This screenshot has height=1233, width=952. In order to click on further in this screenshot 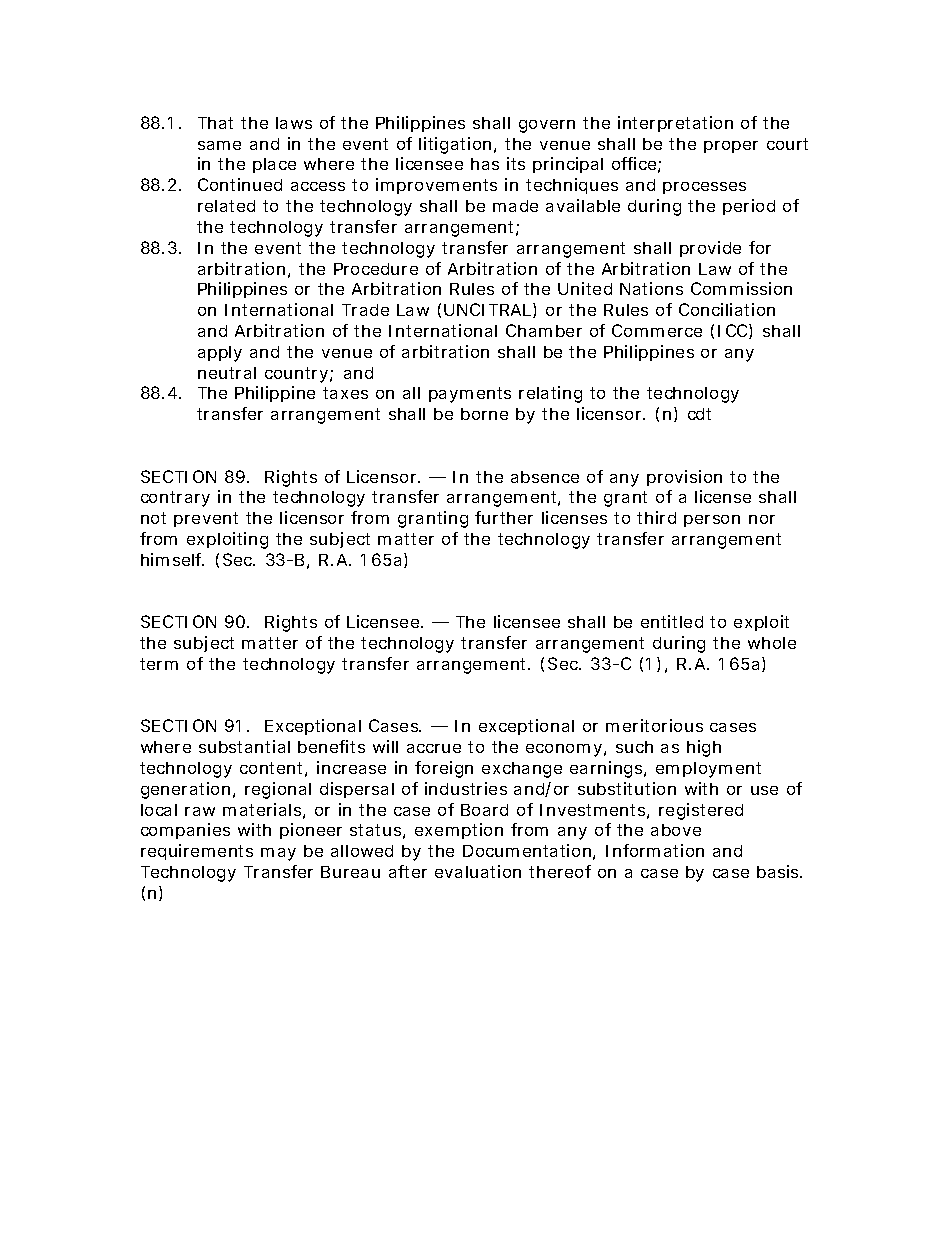, I will do `click(504, 517)`.
